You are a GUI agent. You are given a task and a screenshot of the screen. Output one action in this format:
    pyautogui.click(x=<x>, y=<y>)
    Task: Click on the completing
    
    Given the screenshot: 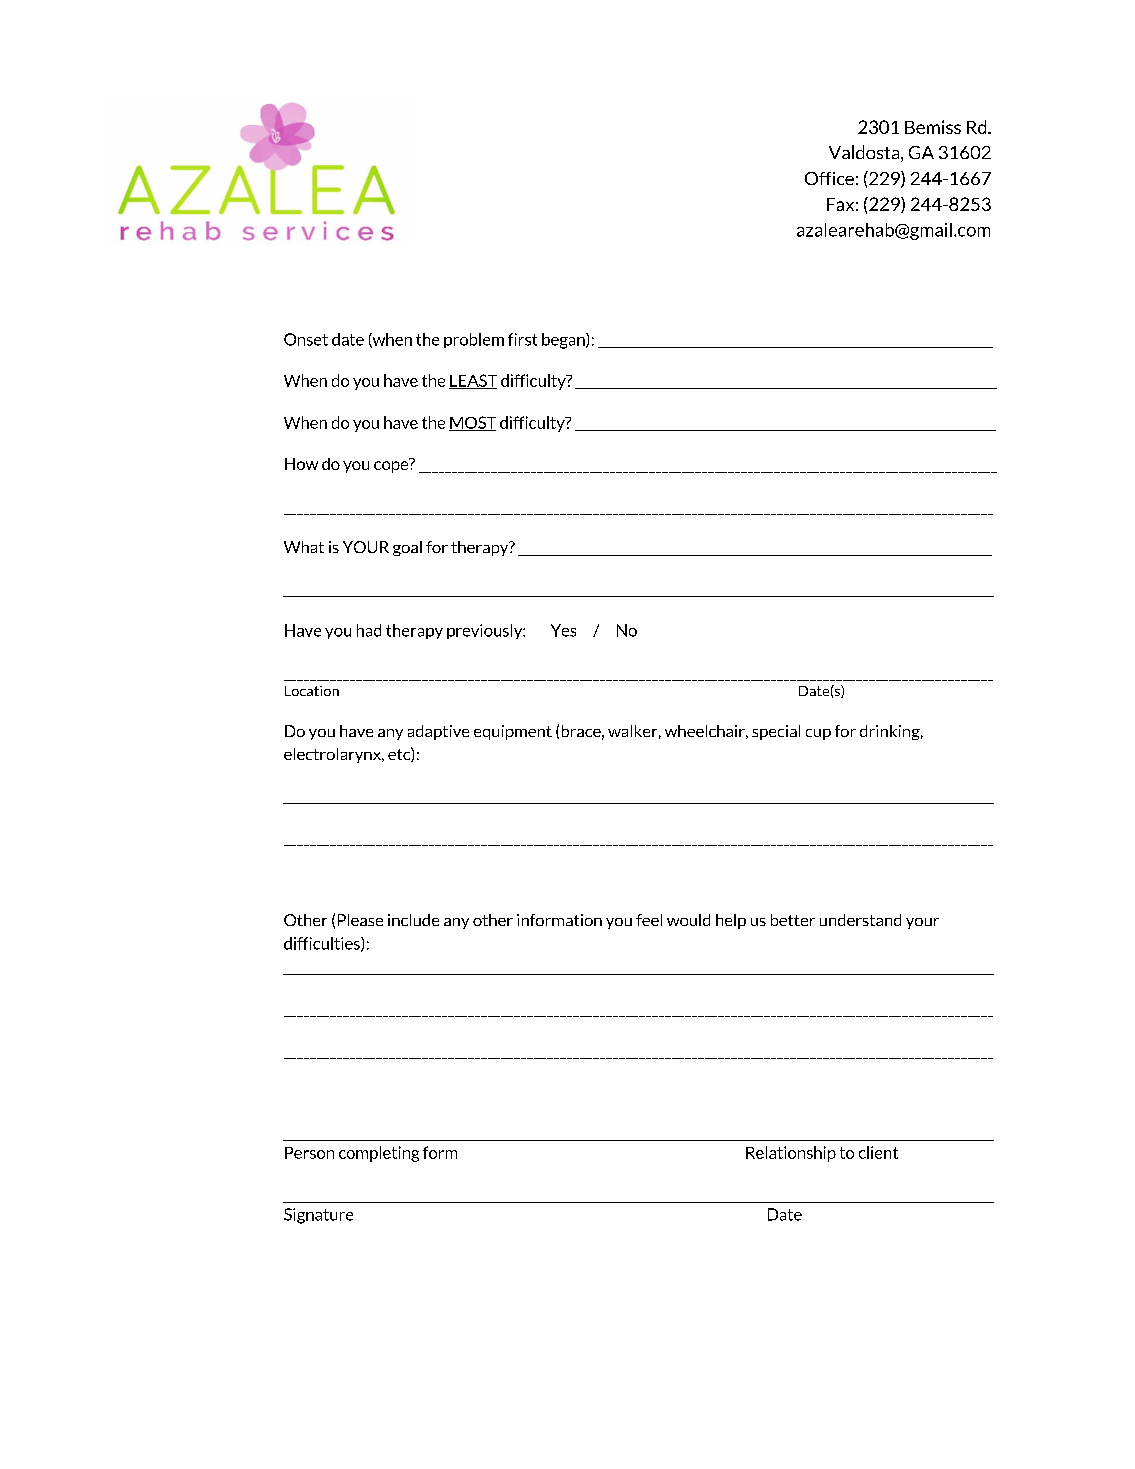 What is the action you would take?
    pyautogui.click(x=379, y=1154)
